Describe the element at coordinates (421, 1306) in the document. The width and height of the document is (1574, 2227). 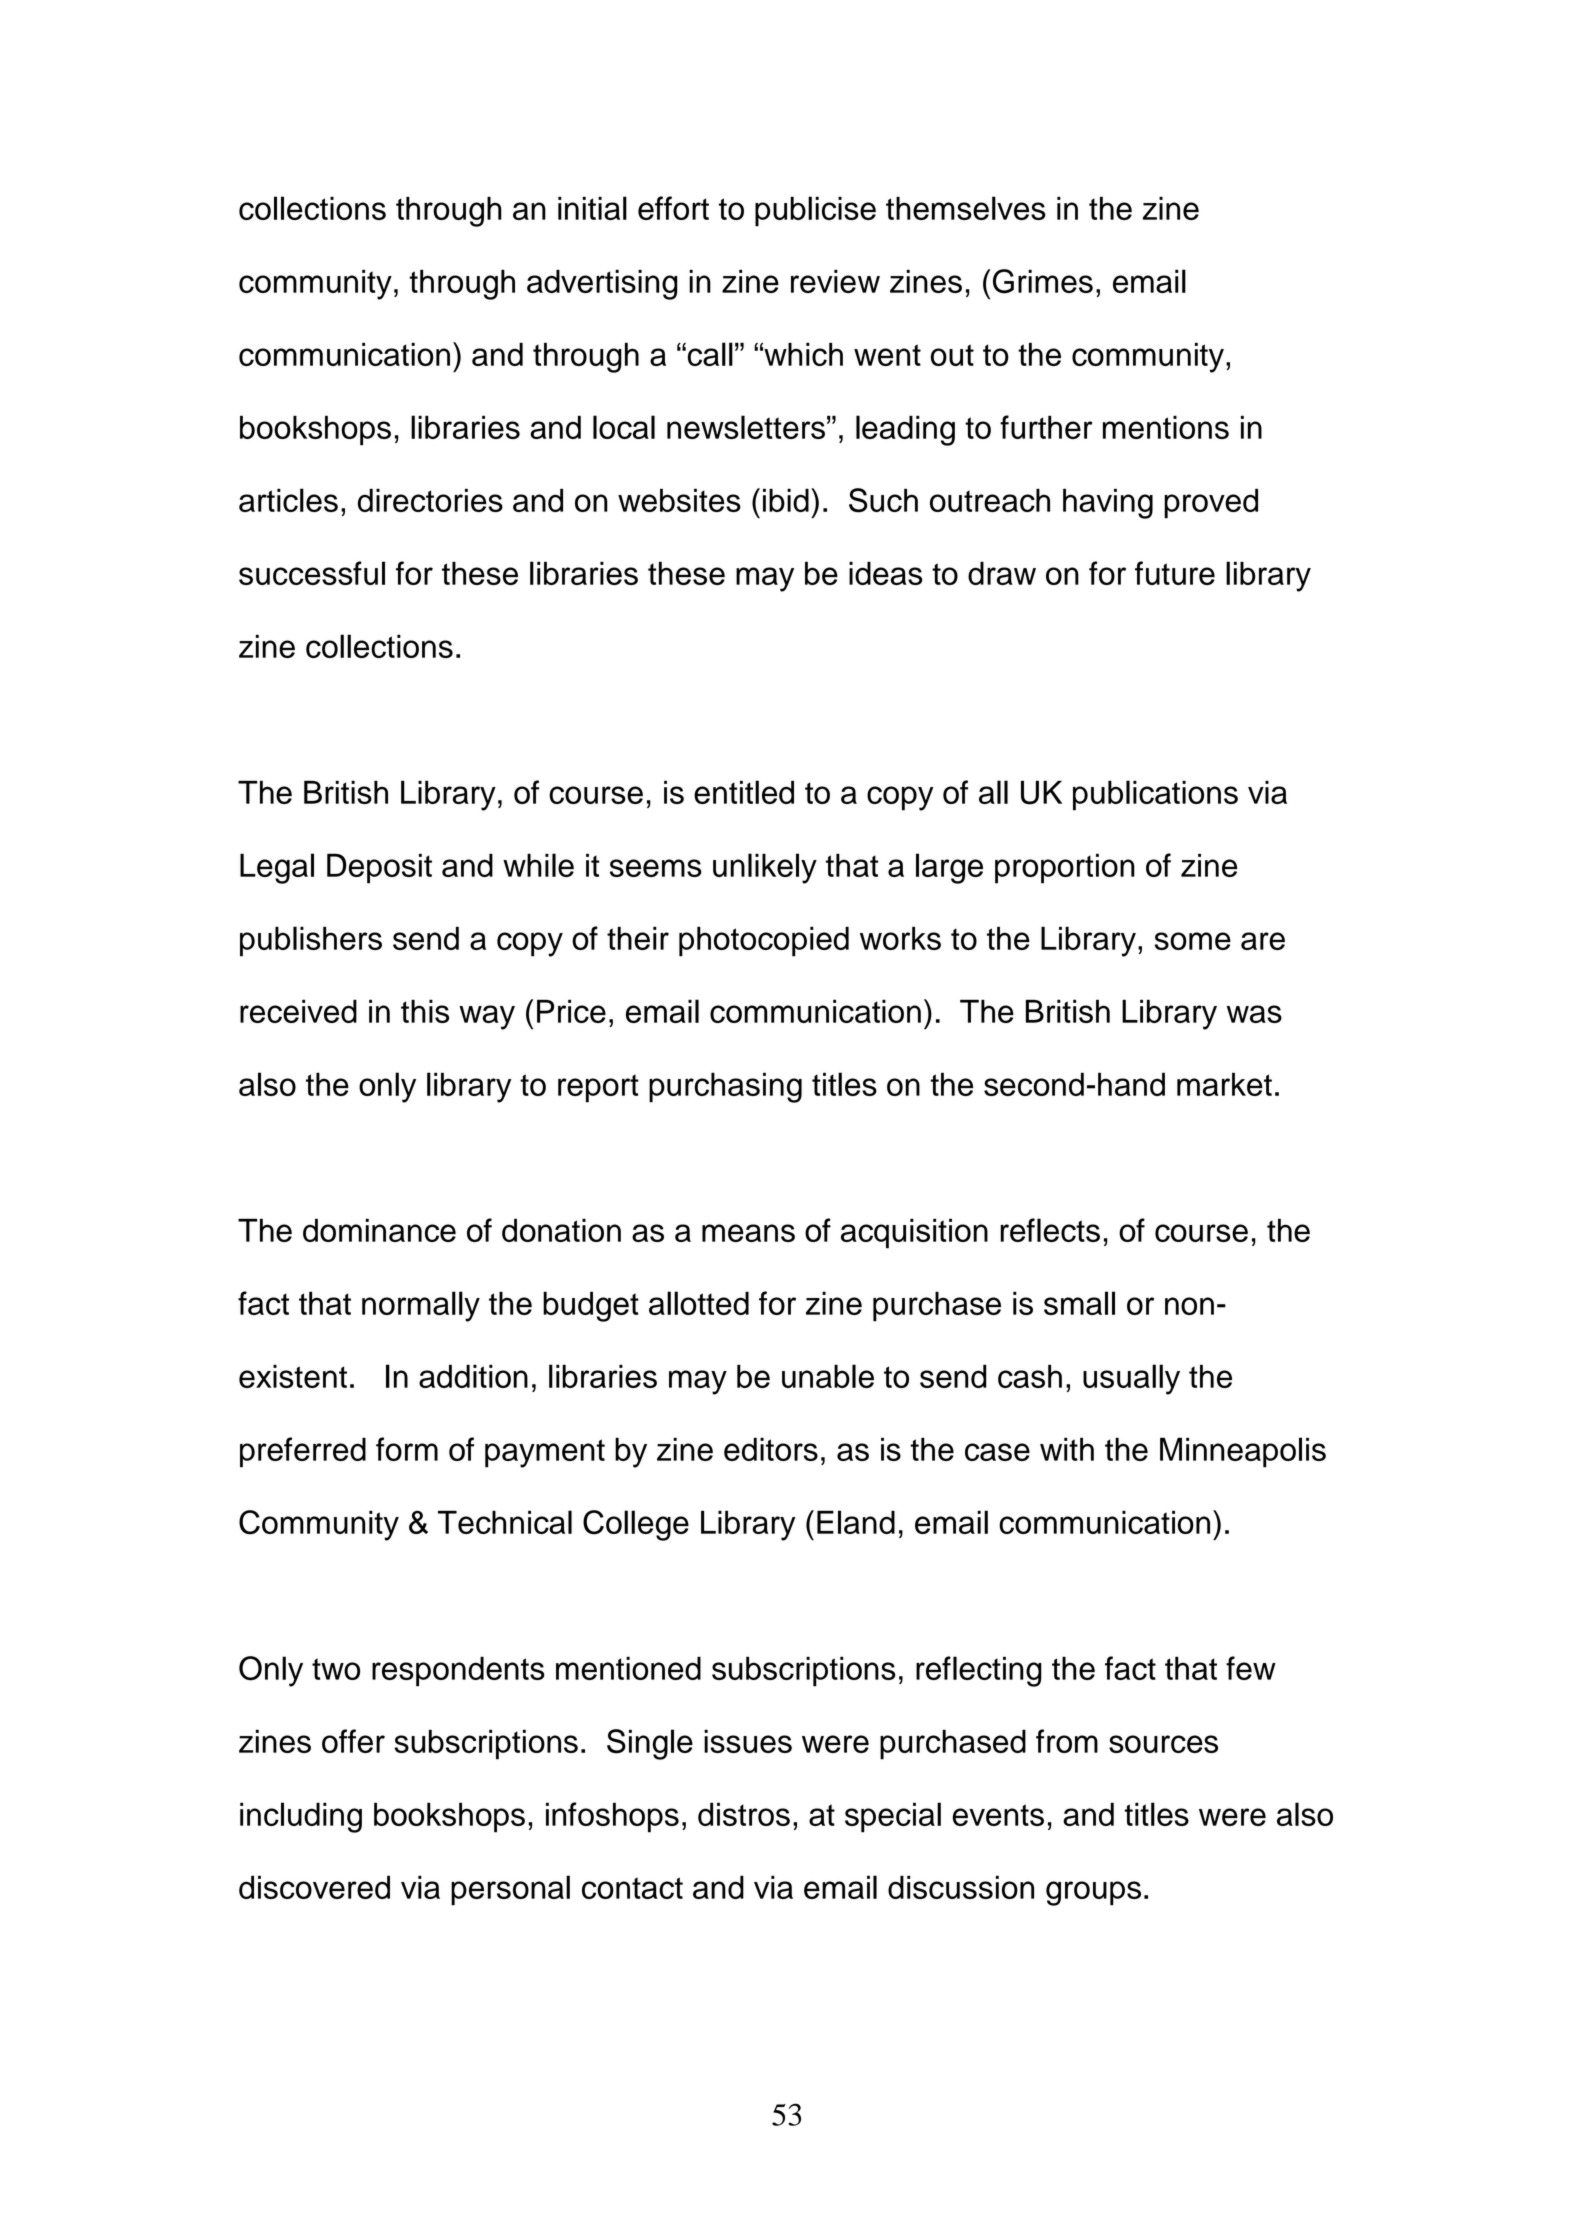
I see `normally` at that location.
